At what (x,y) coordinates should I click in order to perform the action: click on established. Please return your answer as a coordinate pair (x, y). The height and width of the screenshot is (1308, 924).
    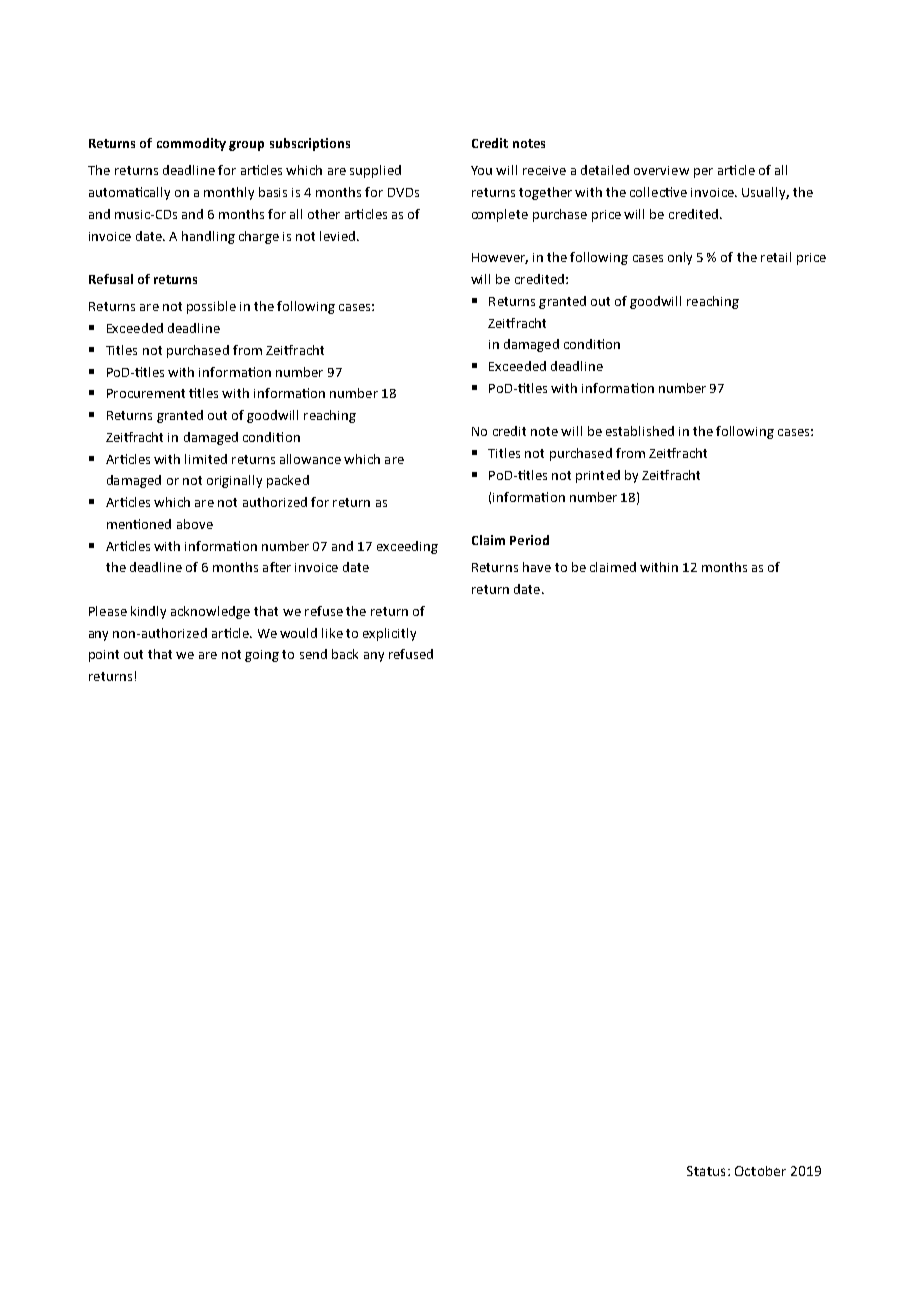
    Looking at the image, I should click on (640, 431).
